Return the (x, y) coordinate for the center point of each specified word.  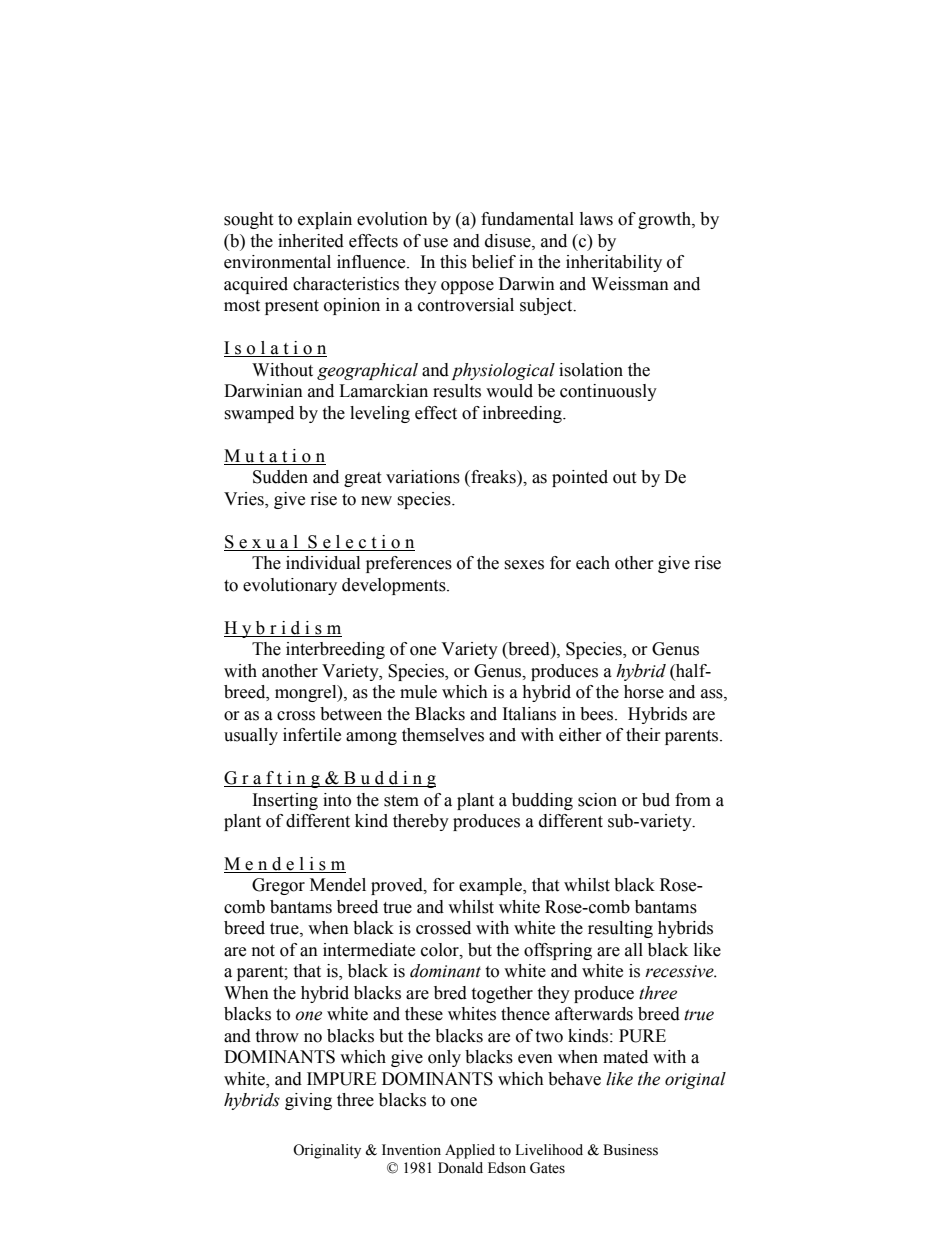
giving (308, 1101)
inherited (311, 241)
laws (596, 219)
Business (630, 1150)
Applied (470, 1151)
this (453, 262)
